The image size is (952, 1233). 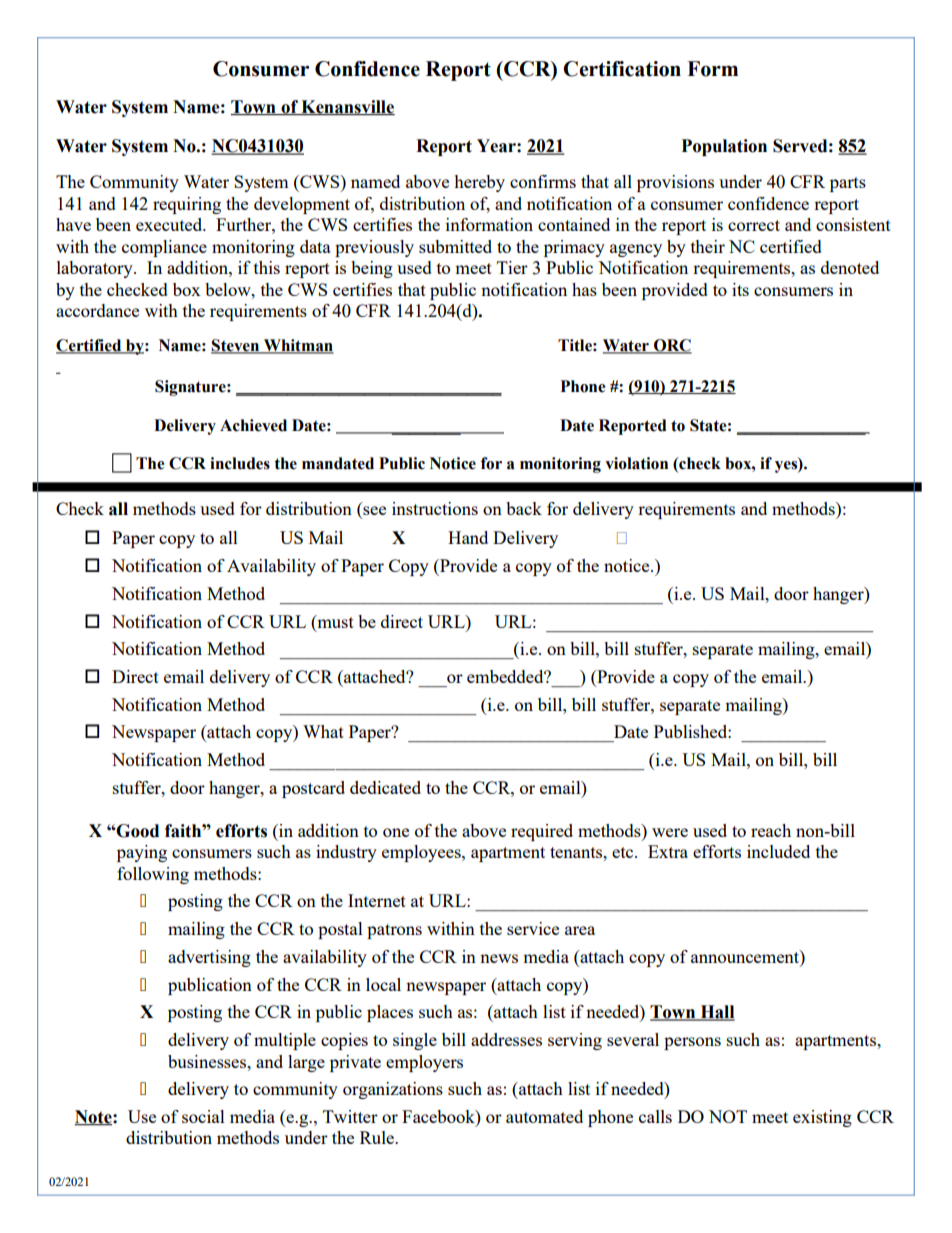 What do you see at coordinates (424, 1063) in the document?
I see `employers` at bounding box center [424, 1063].
